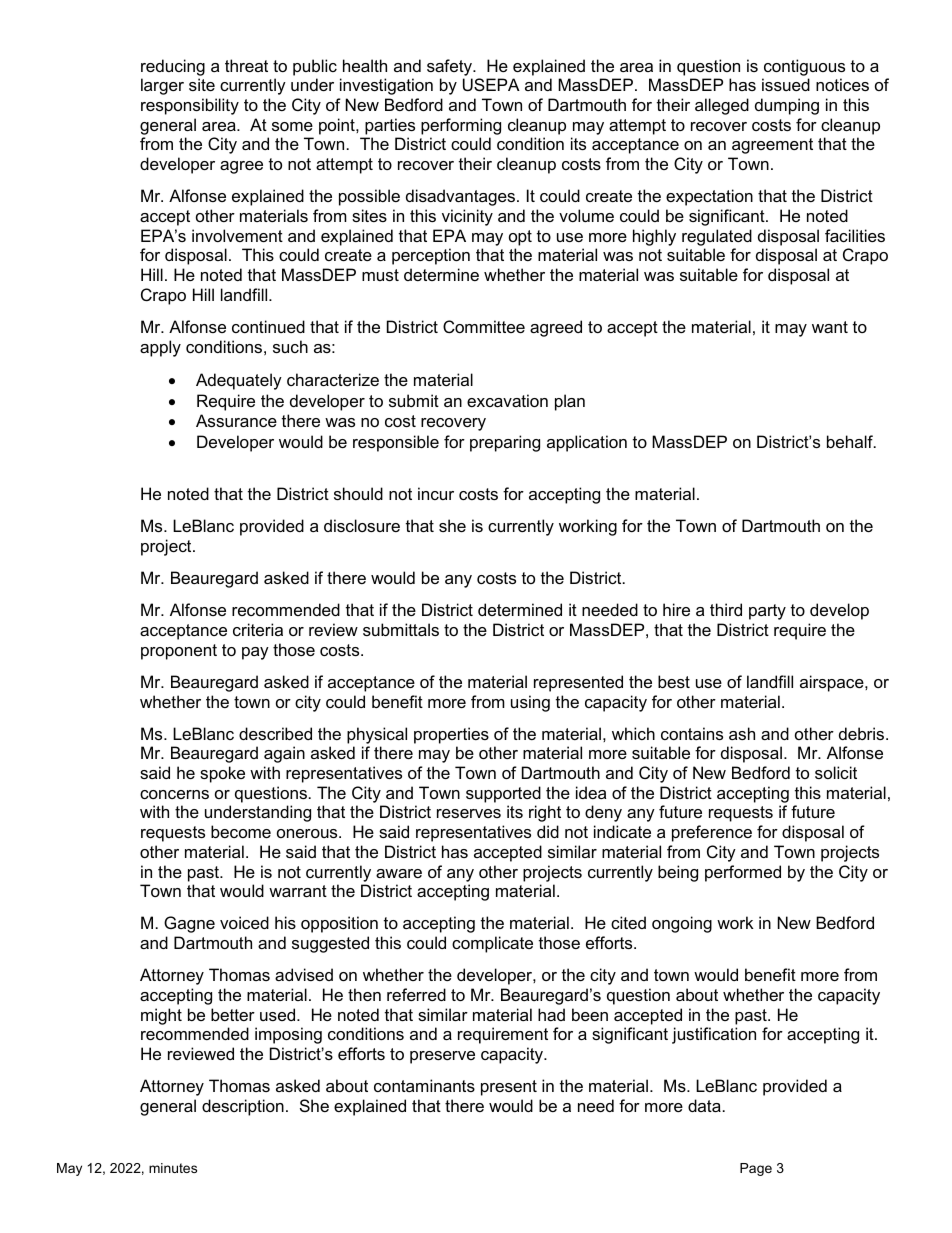  I want to click on dumping, so click(787, 106).
